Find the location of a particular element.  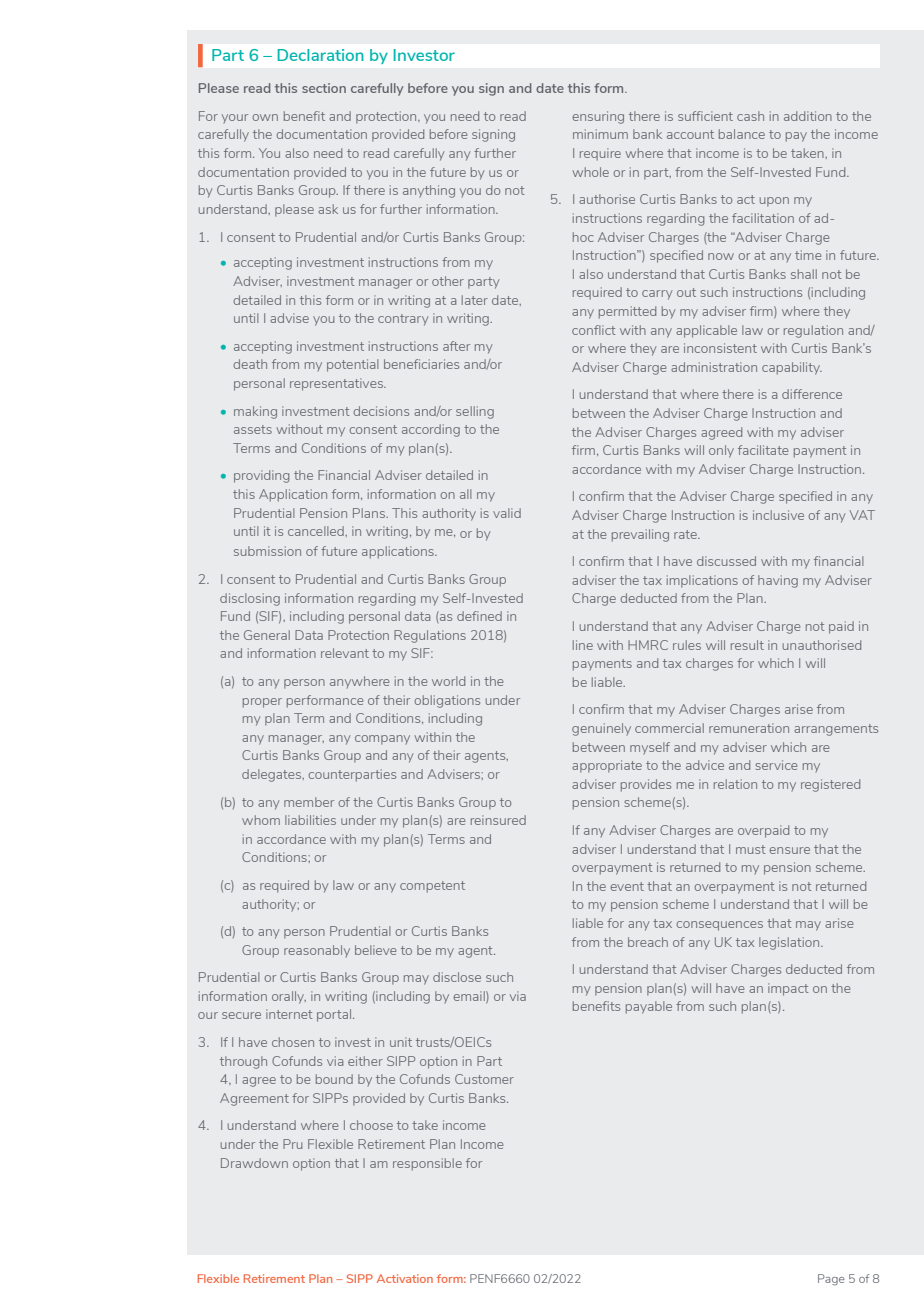

selling is located at coordinates (475, 412).
